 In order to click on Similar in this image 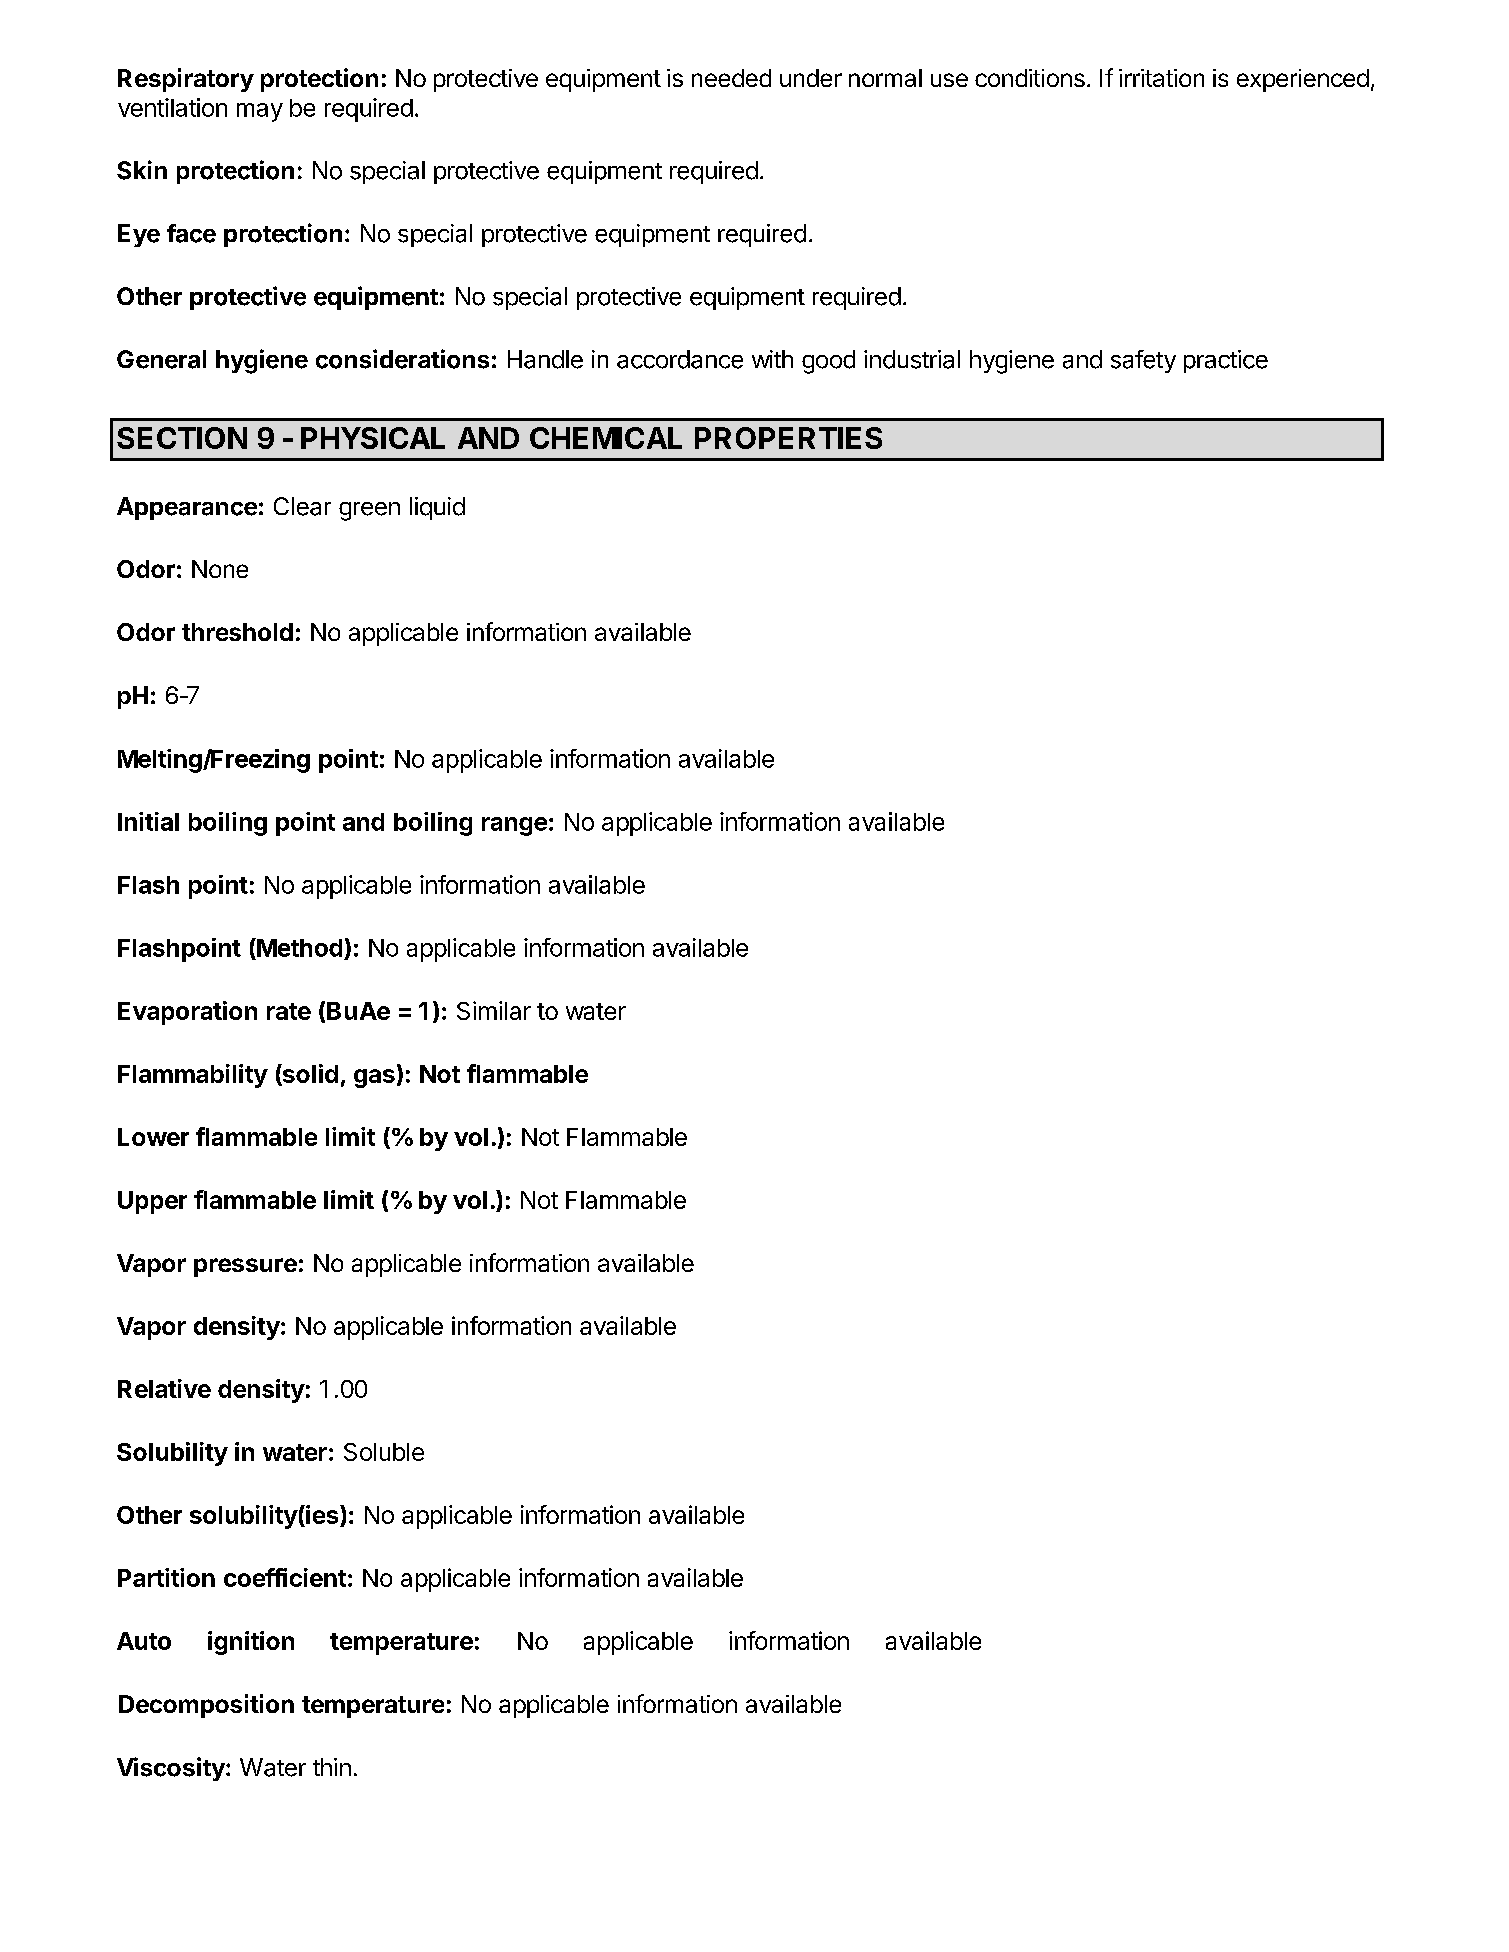, I will do `click(494, 1010)`.
